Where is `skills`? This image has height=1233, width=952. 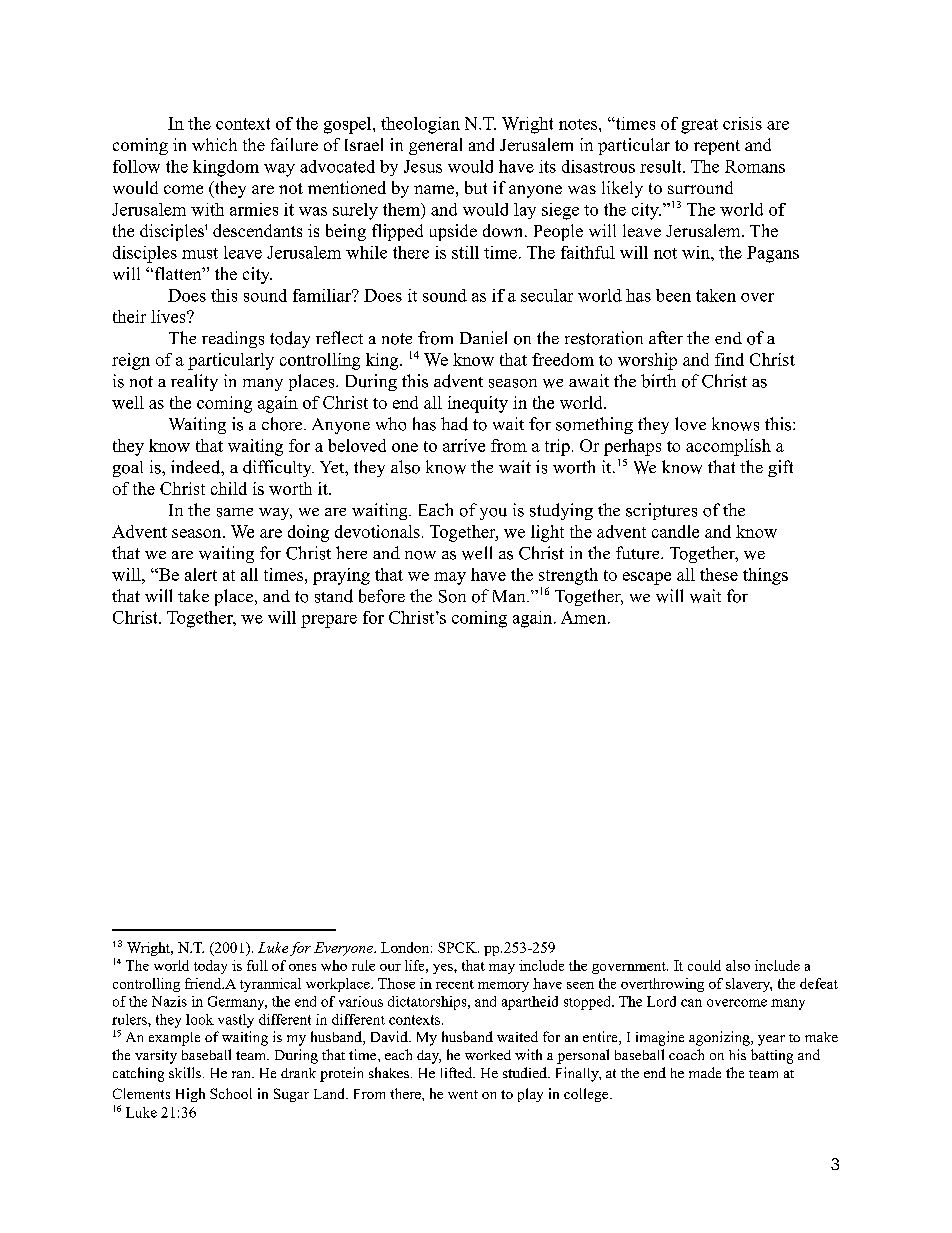
skills is located at coordinates (185, 1072).
